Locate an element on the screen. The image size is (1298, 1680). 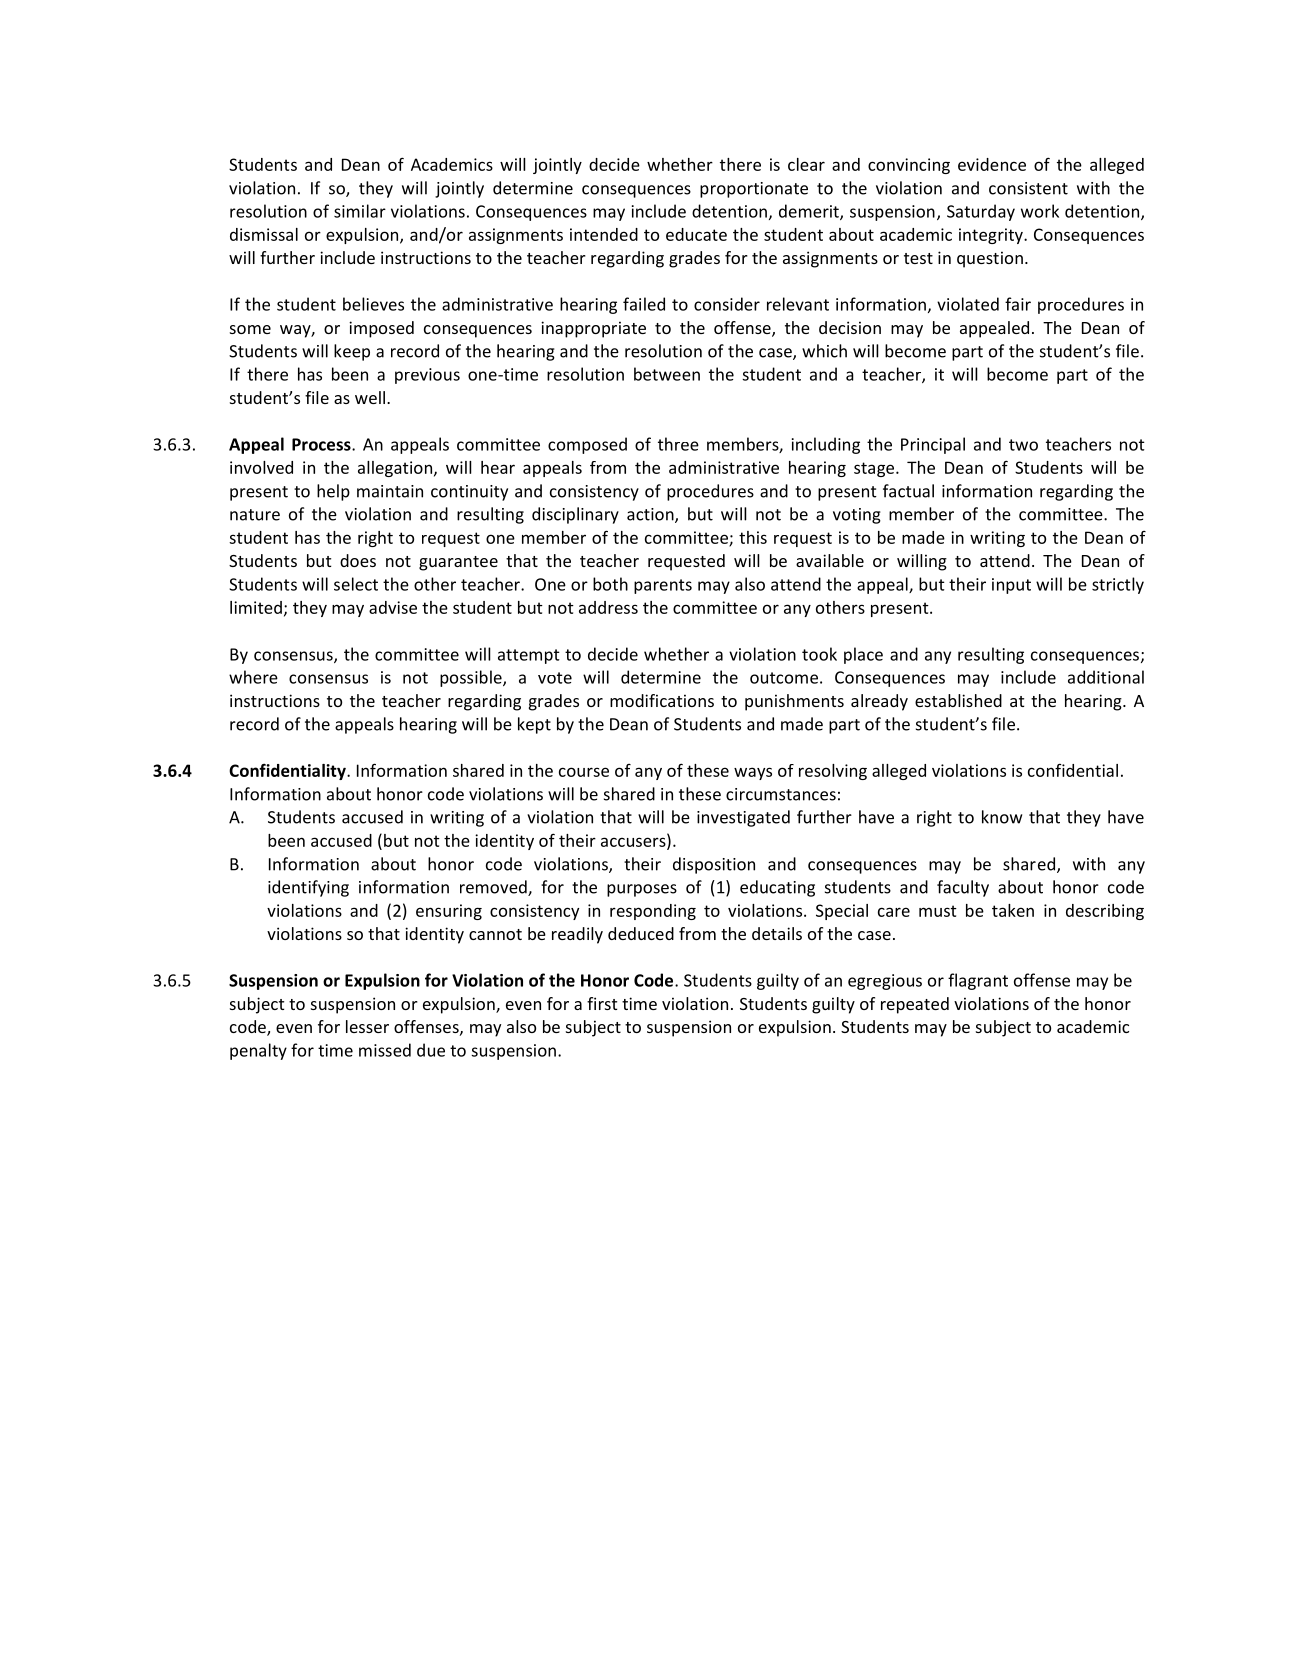
know is located at coordinates (1002, 817).
